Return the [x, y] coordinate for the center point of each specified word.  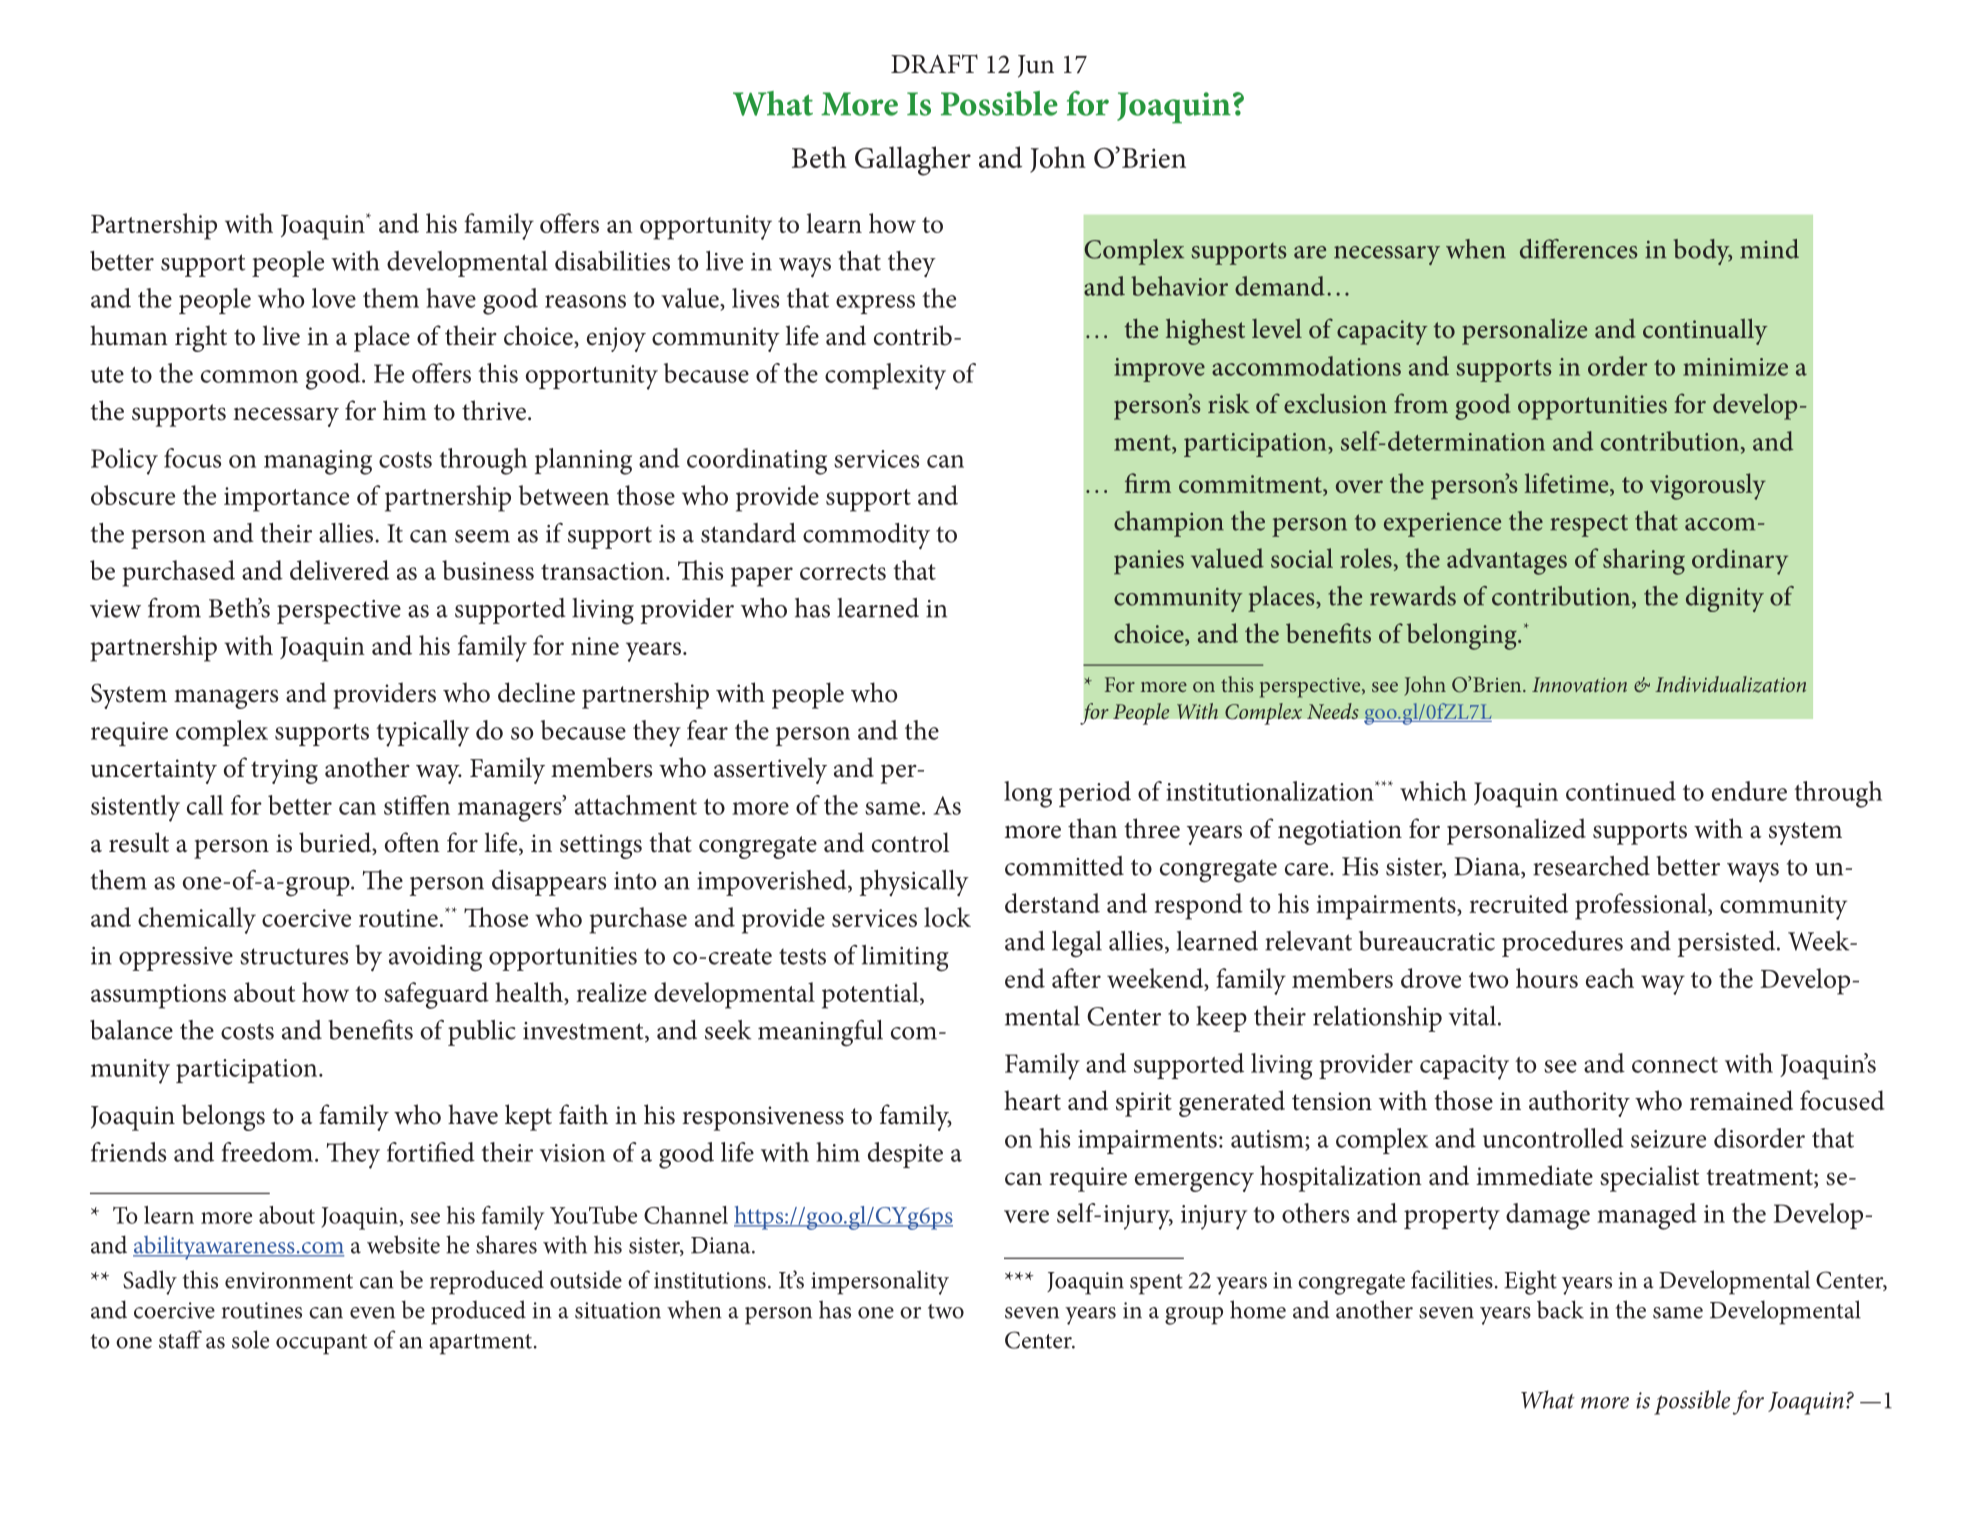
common [249, 376]
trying [284, 771]
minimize [1735, 367]
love [334, 298]
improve [1159, 370]
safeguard [436, 995]
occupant [321, 1344]
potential [871, 995]
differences [1579, 249]
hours [1547, 978]
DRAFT [934, 63]
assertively [770, 770]
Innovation [1579, 684]
